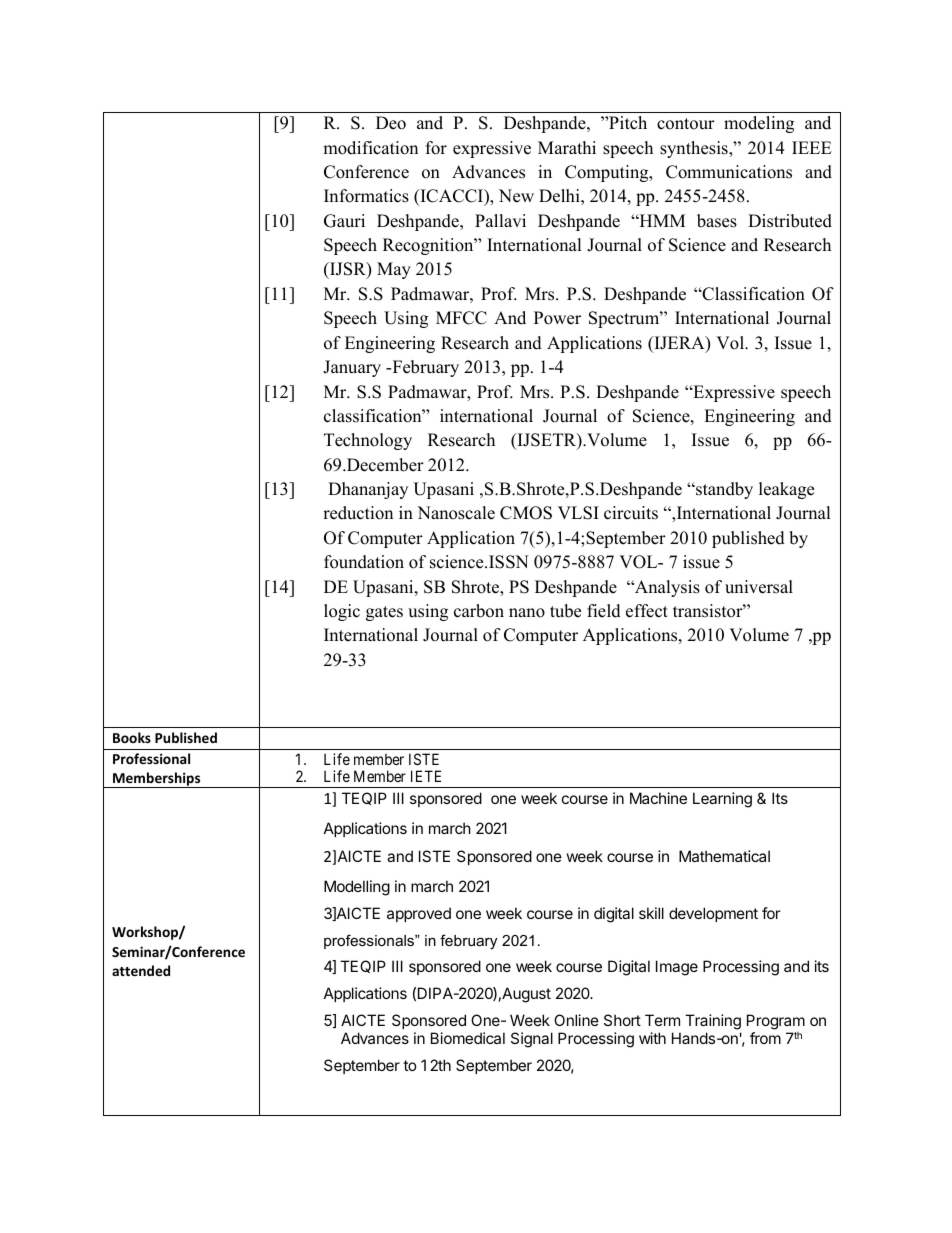 This screenshot has height=1233, width=952. Describe the element at coordinates (722, 800) in the screenshot. I see `Learning` at that location.
